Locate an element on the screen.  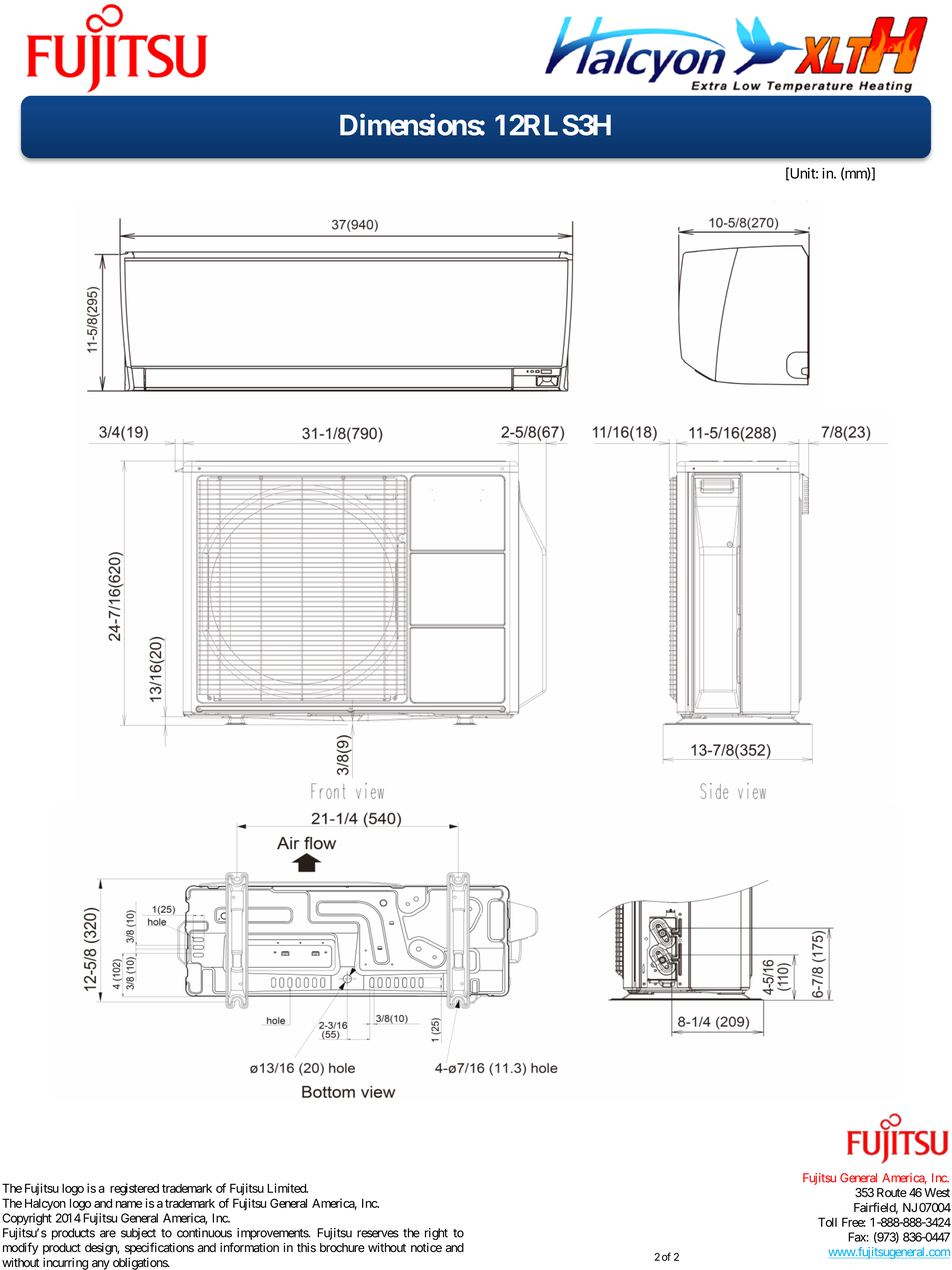
registered is located at coordinates (134, 1189).
